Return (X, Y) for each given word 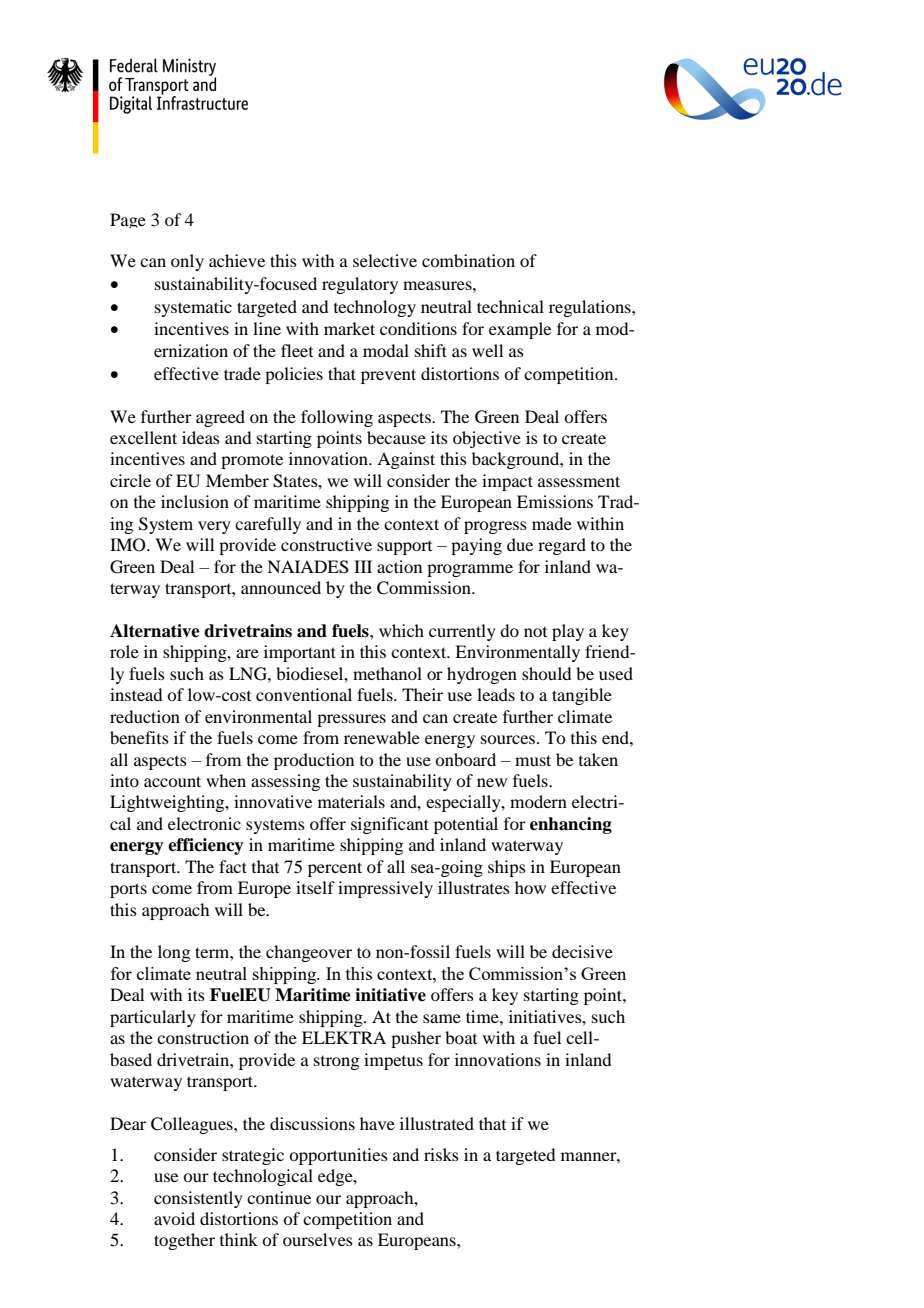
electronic (204, 823)
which (401, 630)
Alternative (155, 631)
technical (510, 306)
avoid (174, 1218)
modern (538, 801)
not (535, 632)
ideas (201, 437)
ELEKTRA (344, 1037)
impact (507, 482)
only (187, 262)
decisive (582, 951)
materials (351, 801)
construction (203, 1037)
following (337, 418)
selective (385, 260)
